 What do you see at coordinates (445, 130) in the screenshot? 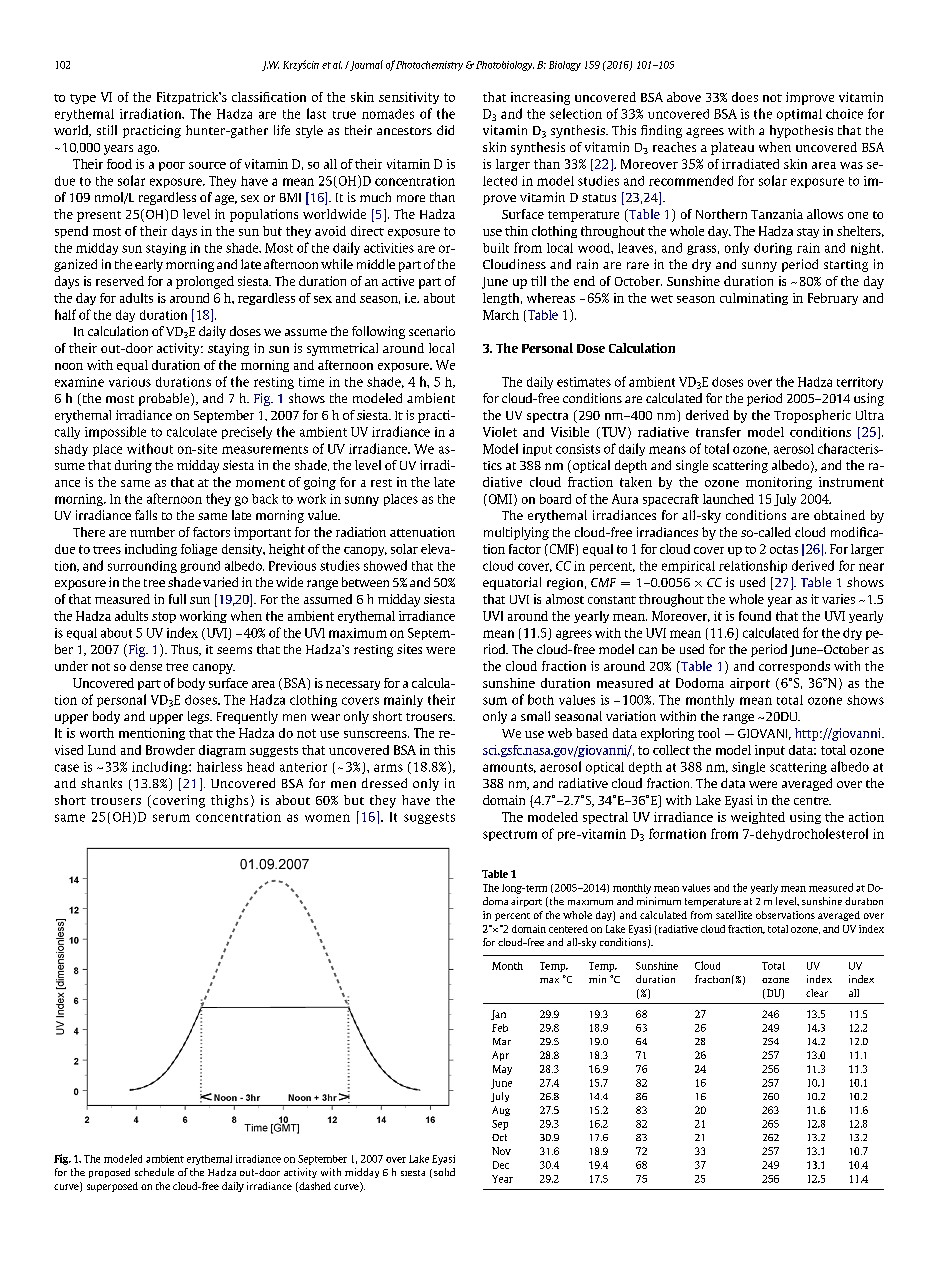
I see `did` at bounding box center [445, 130].
